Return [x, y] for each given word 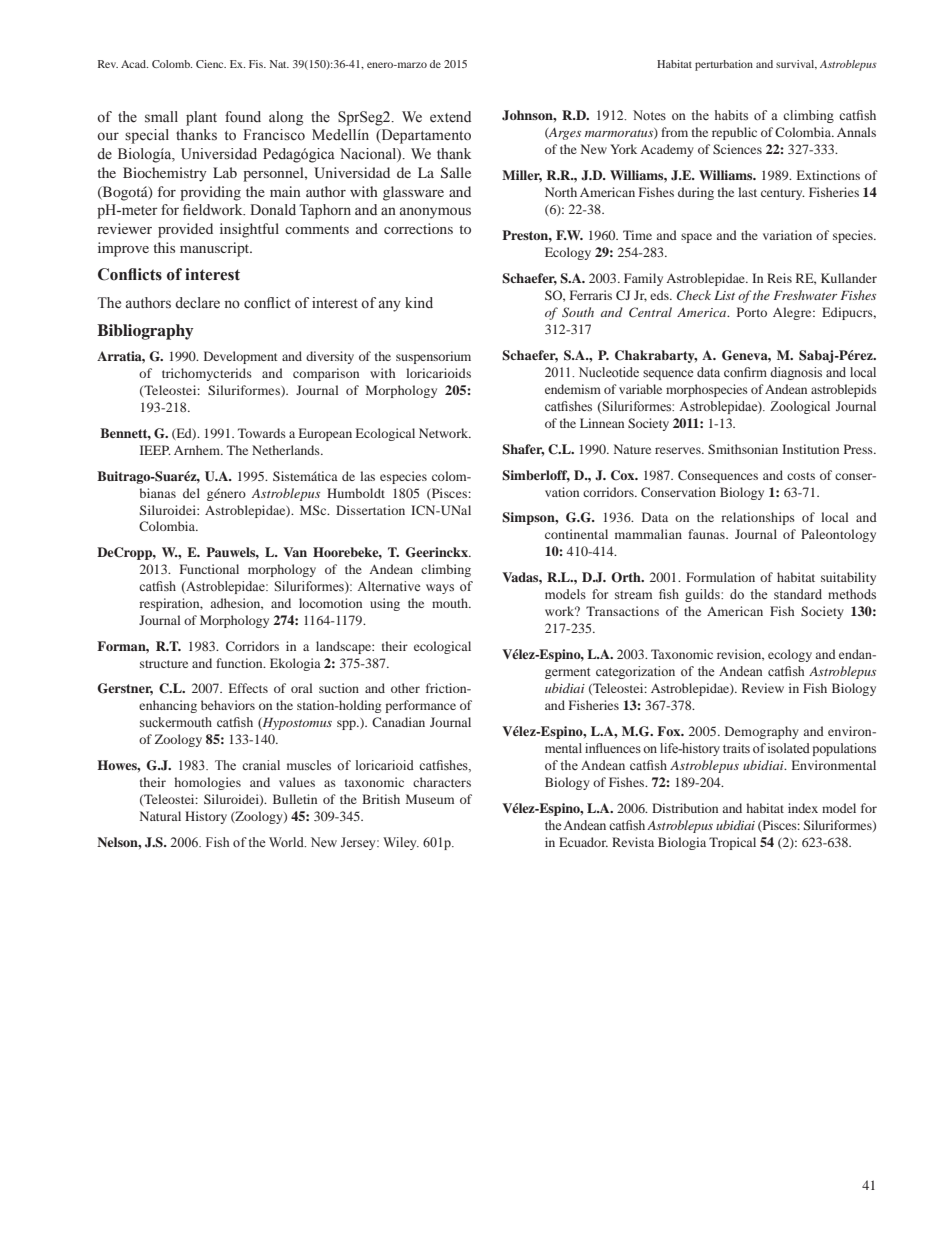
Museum [430, 799]
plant [201, 118]
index [803, 808]
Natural [160, 816]
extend [450, 117]
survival [796, 65]
